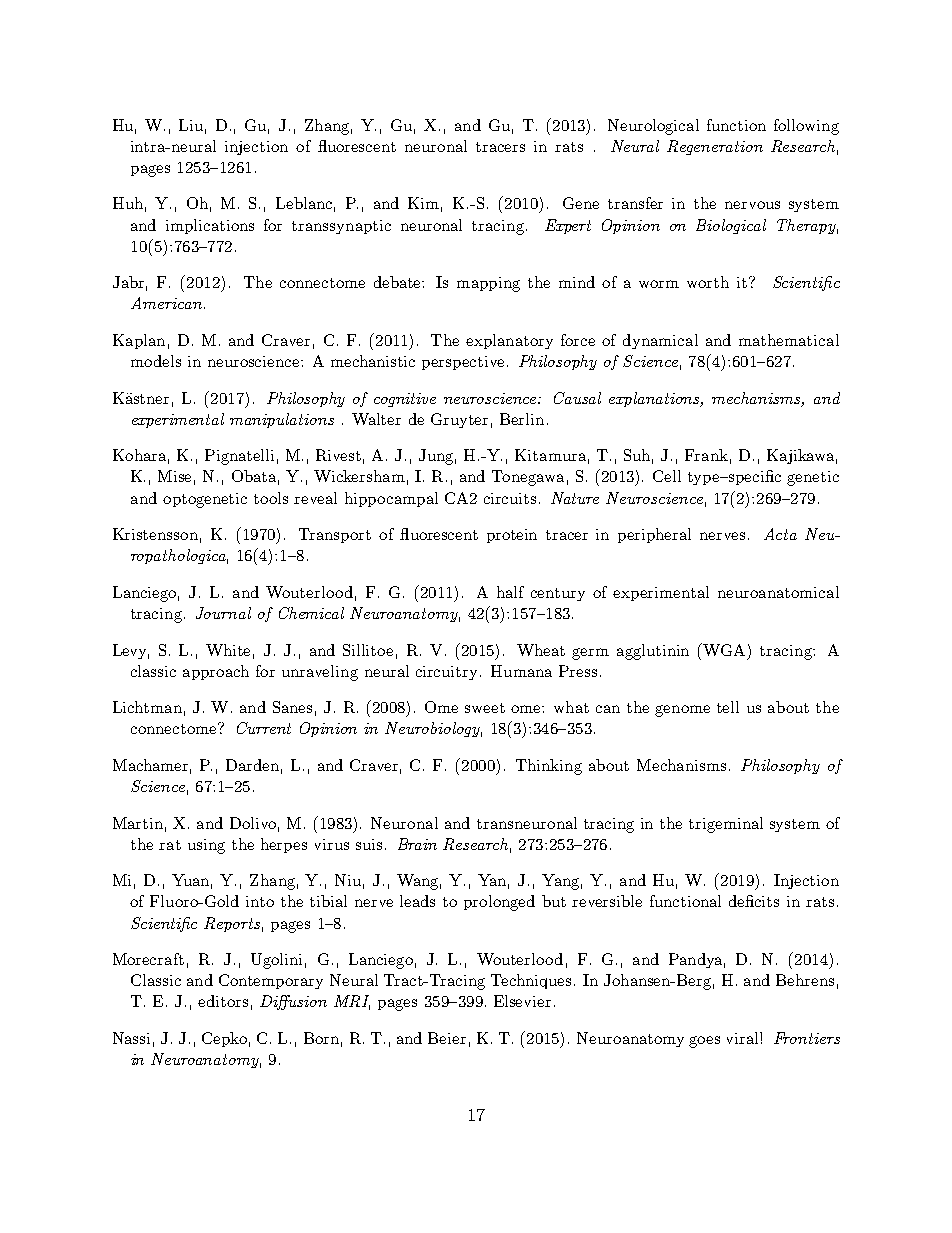  Describe the element at coordinates (522, 1001) in the screenshot. I see `Elsevier` at that location.
